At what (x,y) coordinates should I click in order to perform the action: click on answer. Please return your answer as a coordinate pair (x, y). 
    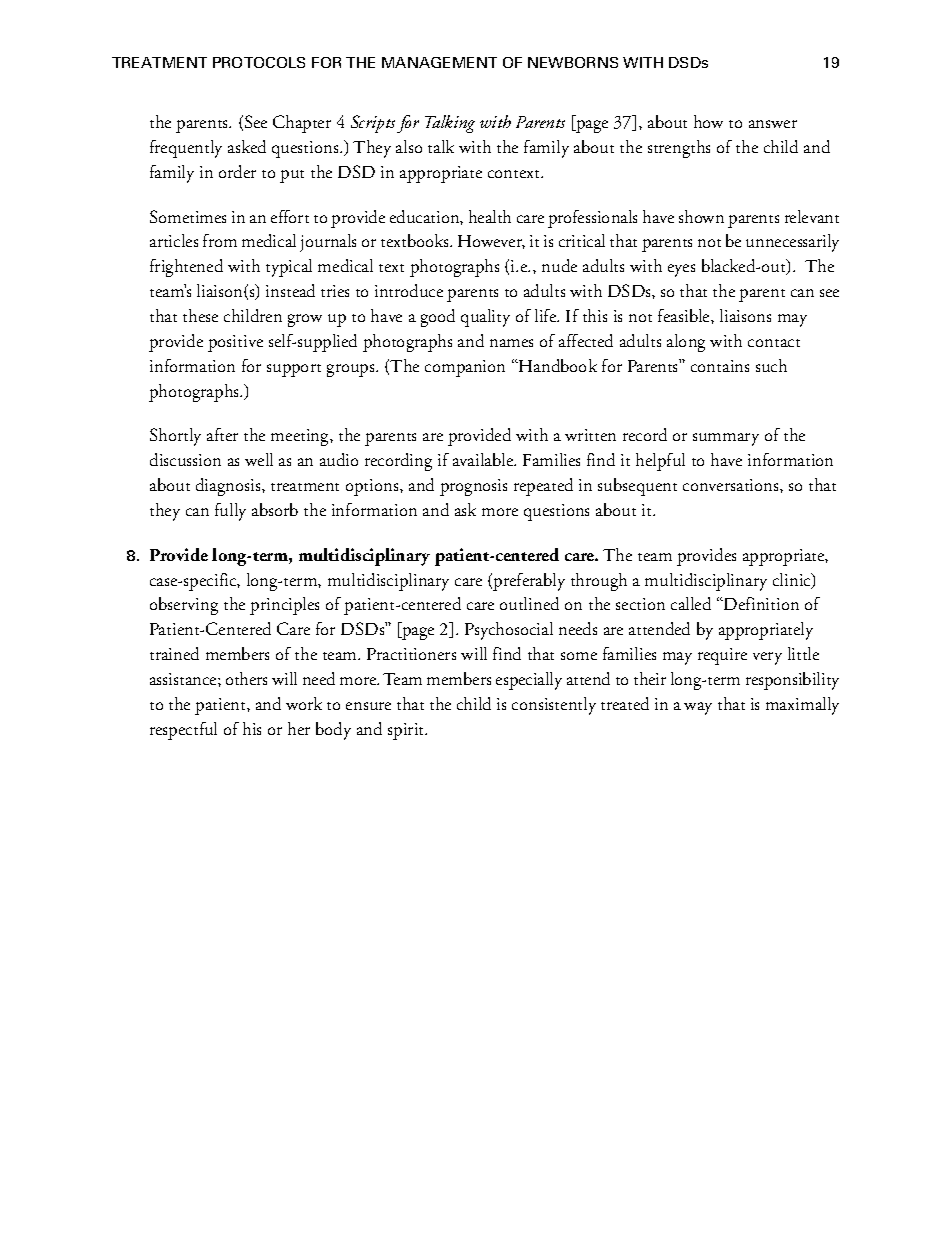
    Looking at the image, I should click on (773, 124).
